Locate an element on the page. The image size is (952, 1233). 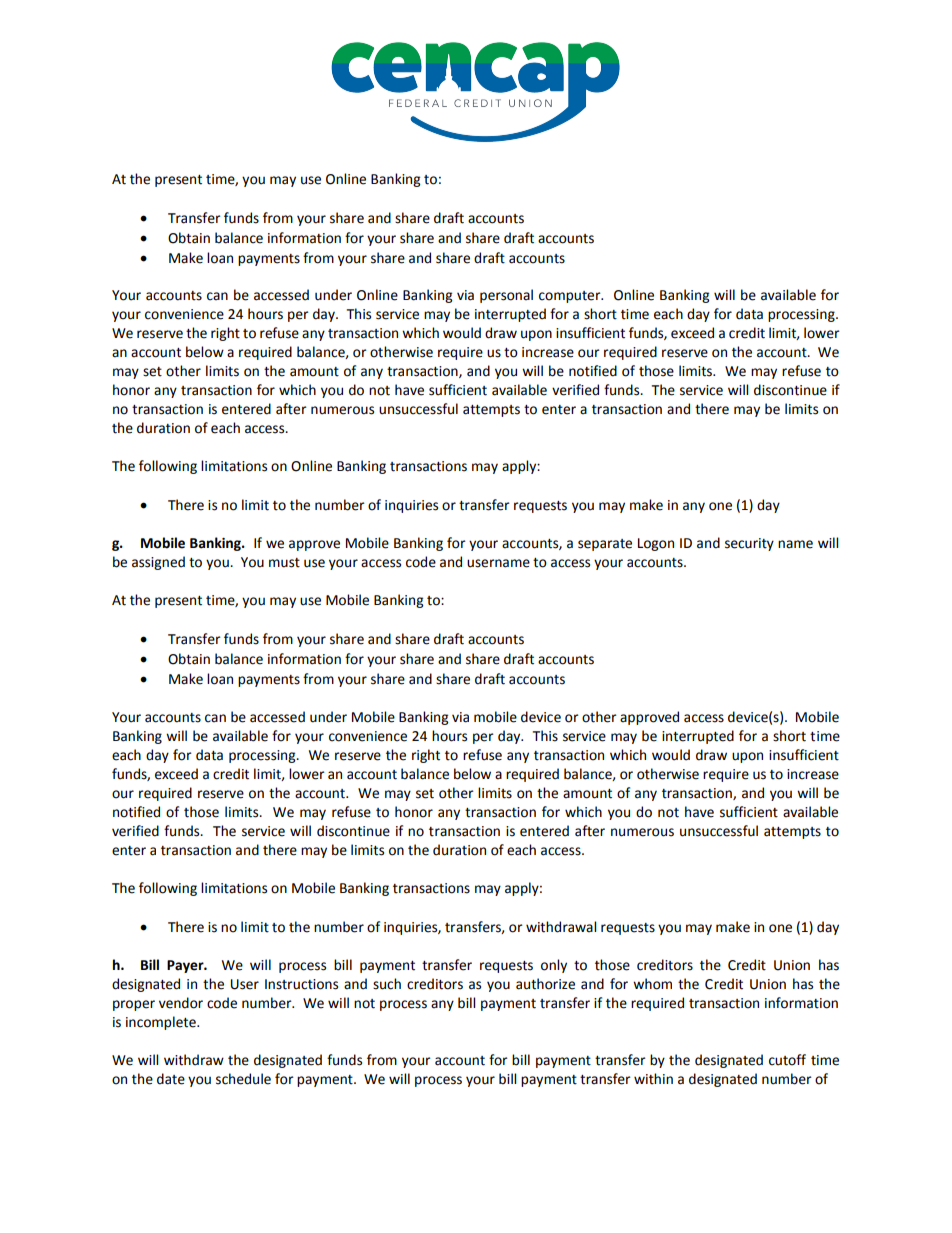
only is located at coordinates (554, 966).
